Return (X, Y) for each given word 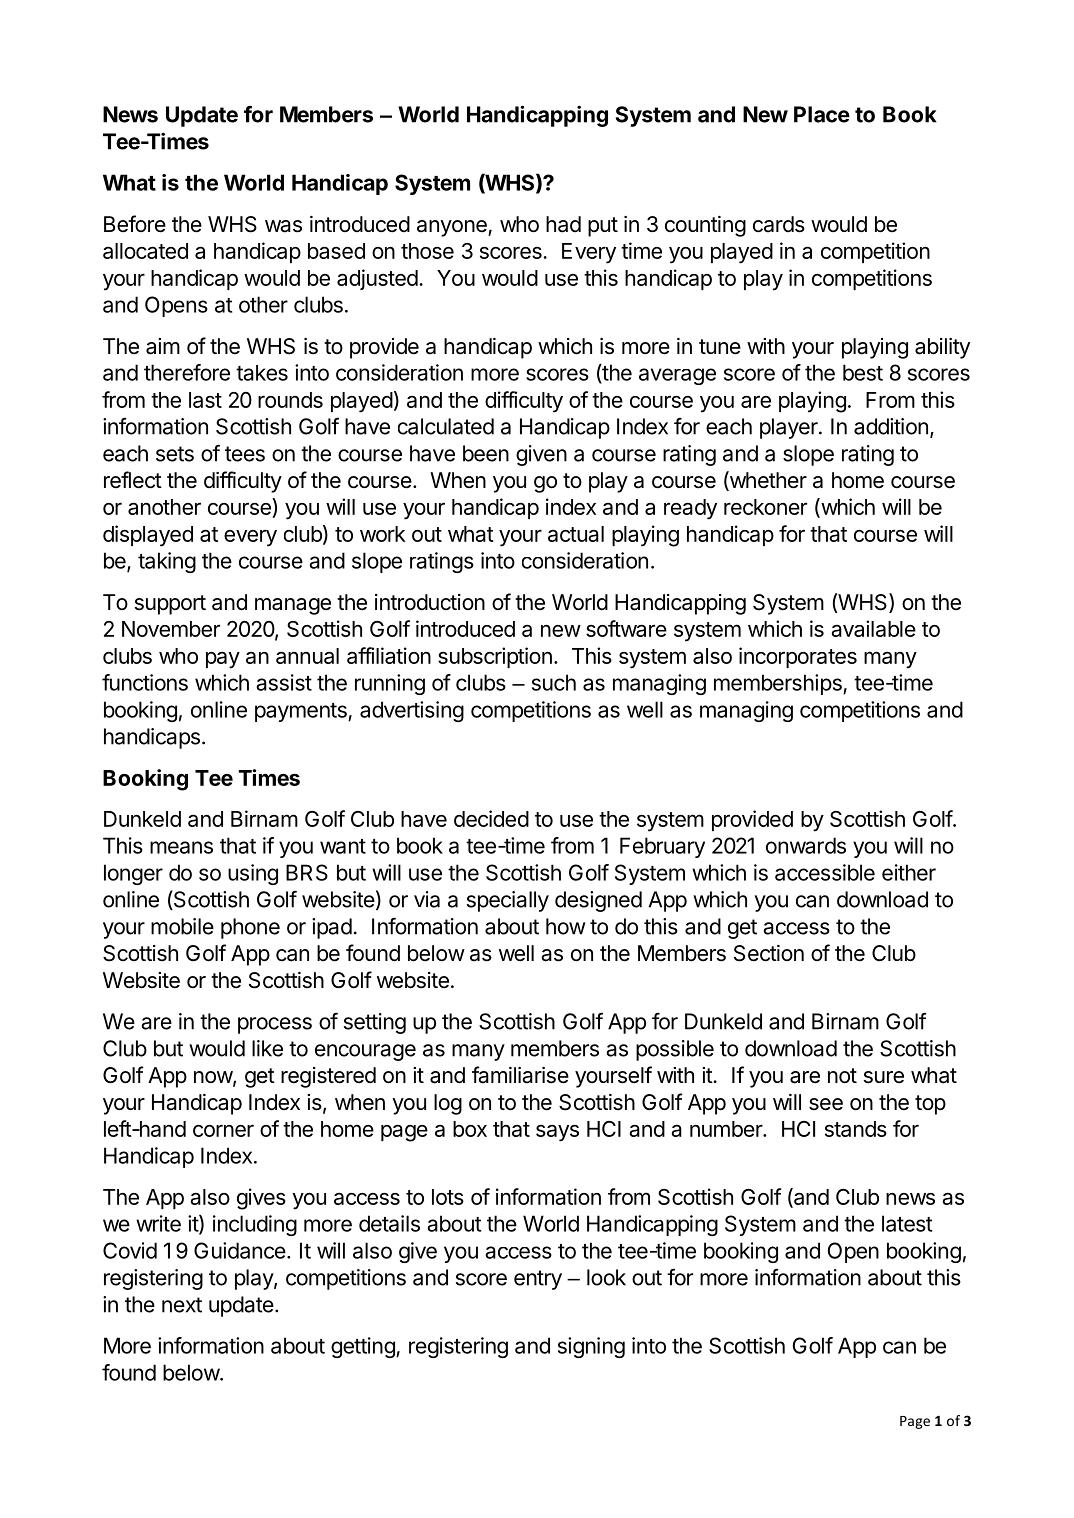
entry (538, 1280)
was (283, 226)
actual (576, 534)
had (563, 224)
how (566, 926)
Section (769, 953)
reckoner (765, 507)
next (182, 1305)
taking (167, 562)
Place (822, 114)
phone (250, 928)
